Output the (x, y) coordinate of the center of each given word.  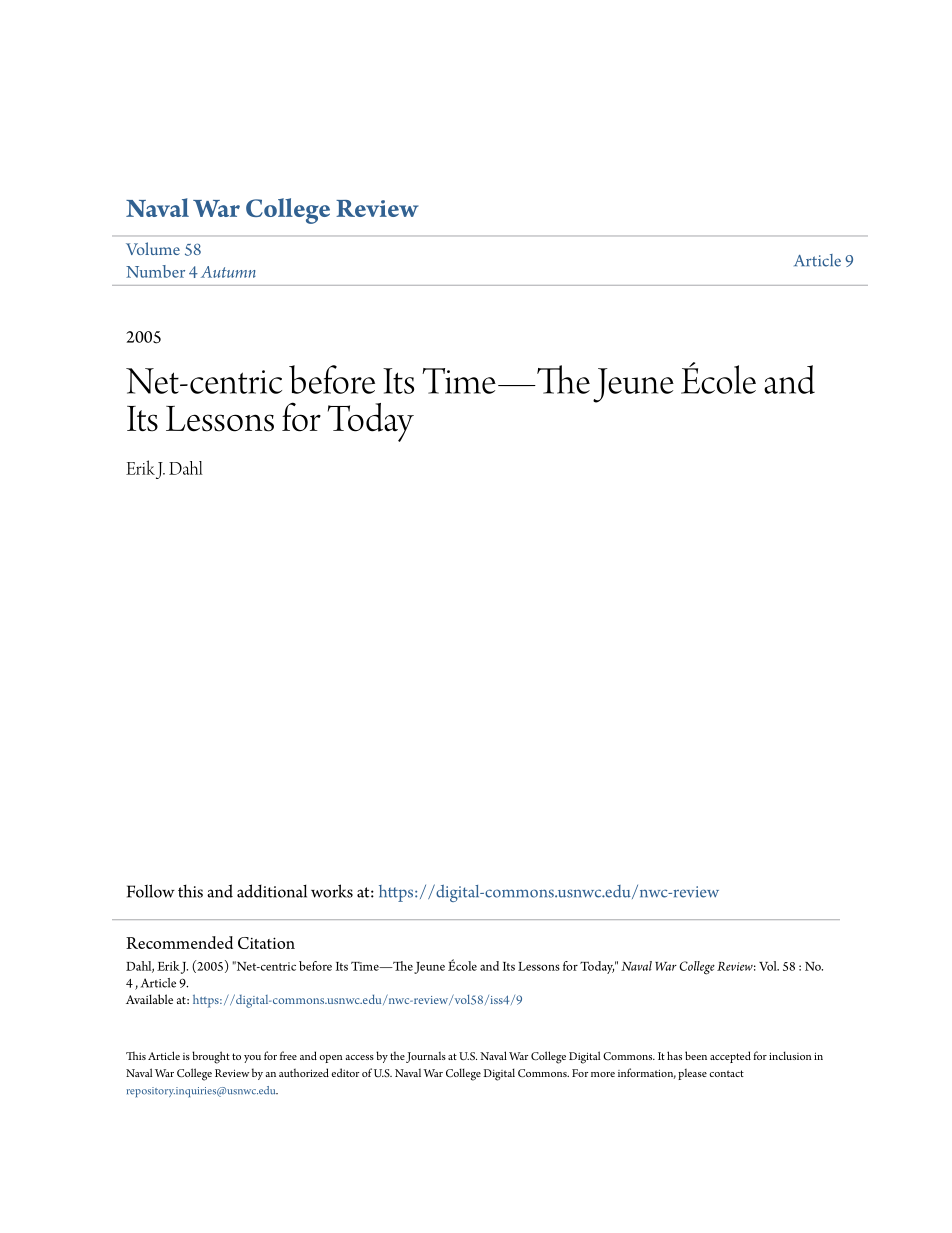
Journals (426, 1057)
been (696, 1055)
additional (272, 891)
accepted (730, 1057)
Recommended (179, 942)
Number (155, 271)
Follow (151, 891)
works (332, 891)
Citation (266, 943)
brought (211, 1057)
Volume (153, 248)
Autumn (228, 272)
